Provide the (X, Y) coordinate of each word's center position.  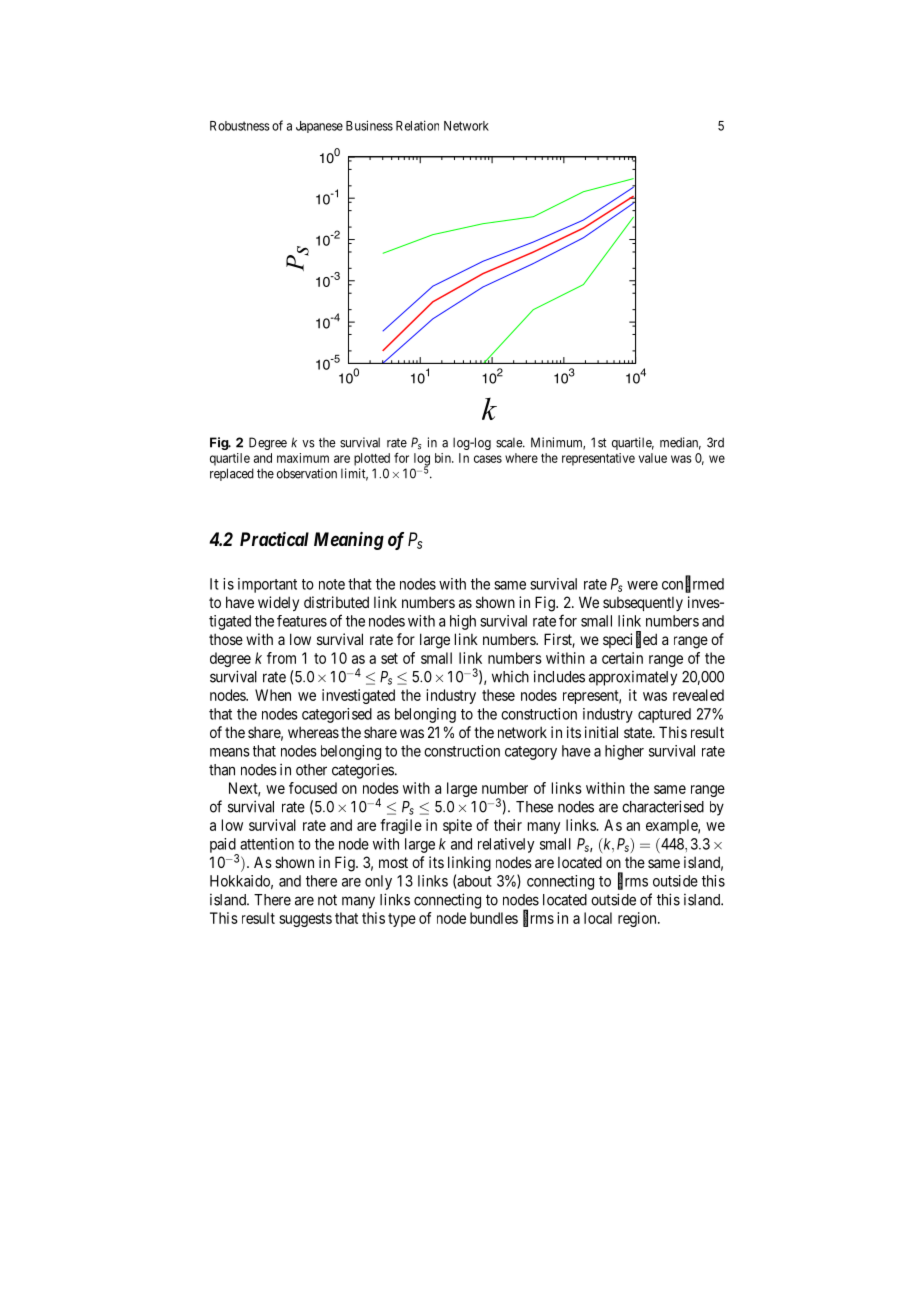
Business (369, 125)
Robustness (240, 126)
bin (444, 458)
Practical (274, 539)
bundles (494, 918)
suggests (305, 920)
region (638, 919)
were (642, 585)
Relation (417, 125)
